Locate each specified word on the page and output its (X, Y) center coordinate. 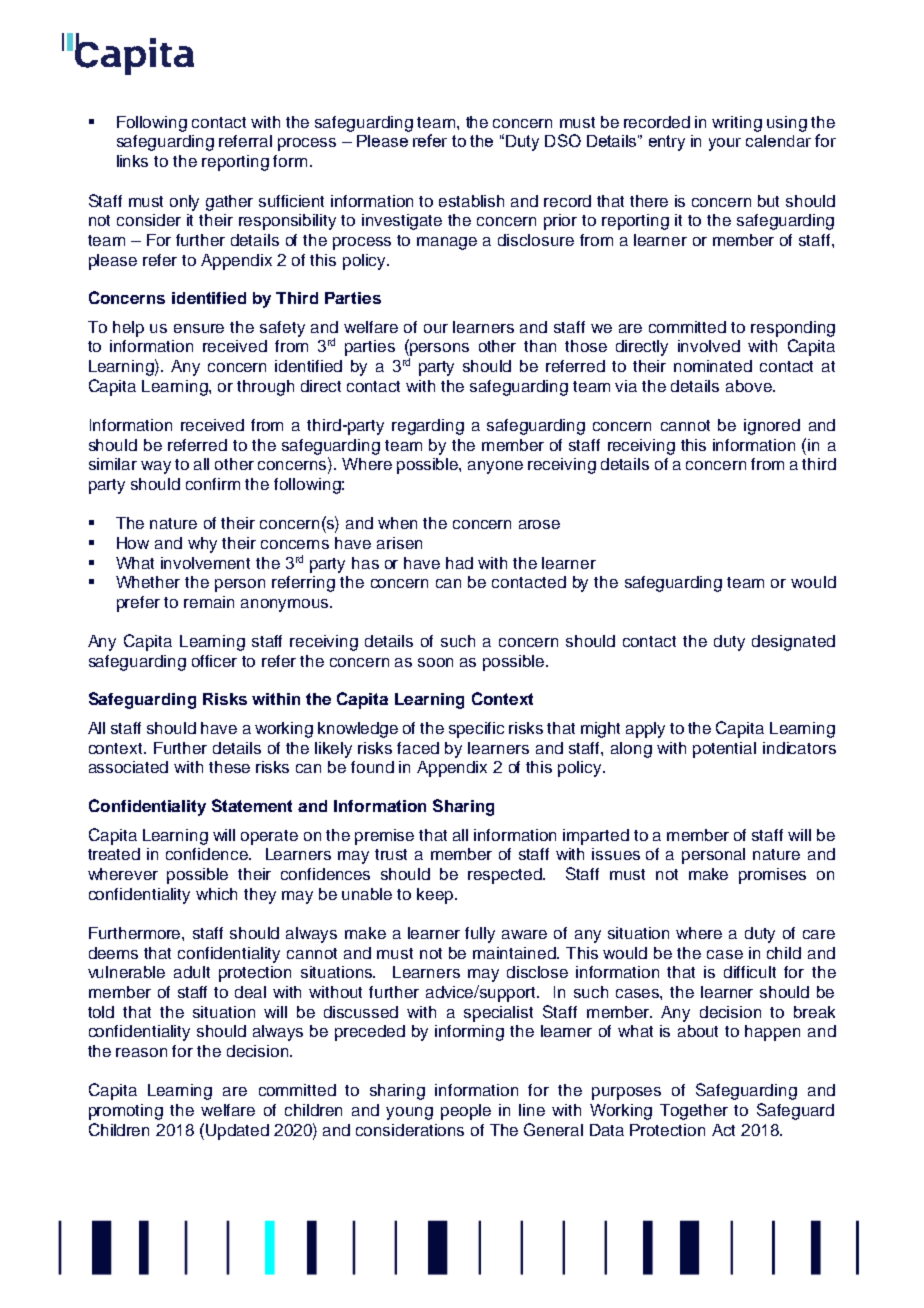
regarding (428, 427)
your (725, 144)
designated (793, 643)
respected (506, 876)
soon (435, 662)
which (216, 894)
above (750, 386)
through (265, 388)
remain (209, 602)
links (132, 161)
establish (471, 201)
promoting (126, 1112)
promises (772, 876)
